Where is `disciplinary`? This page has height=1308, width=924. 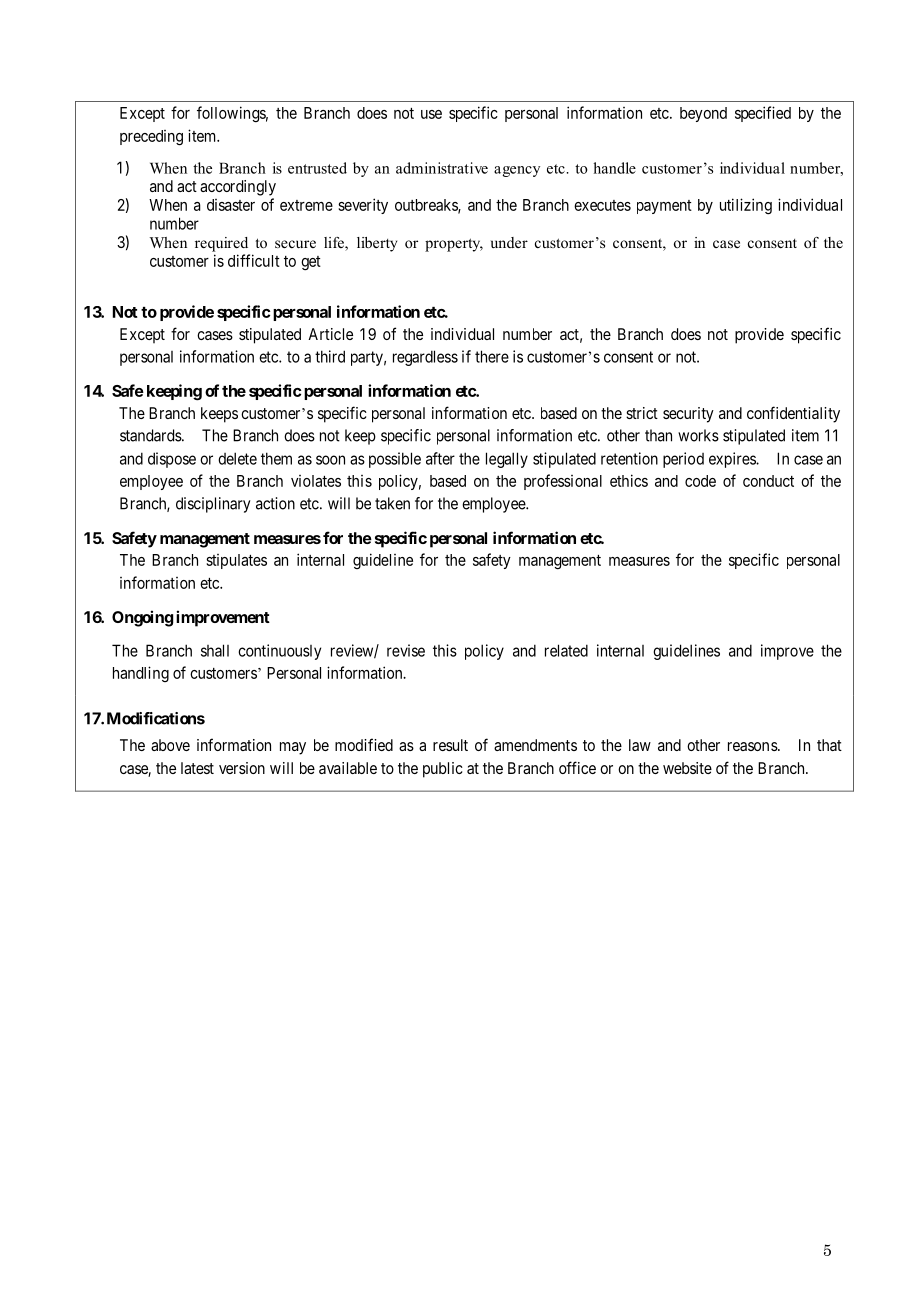
disciplinary is located at coordinates (213, 505).
